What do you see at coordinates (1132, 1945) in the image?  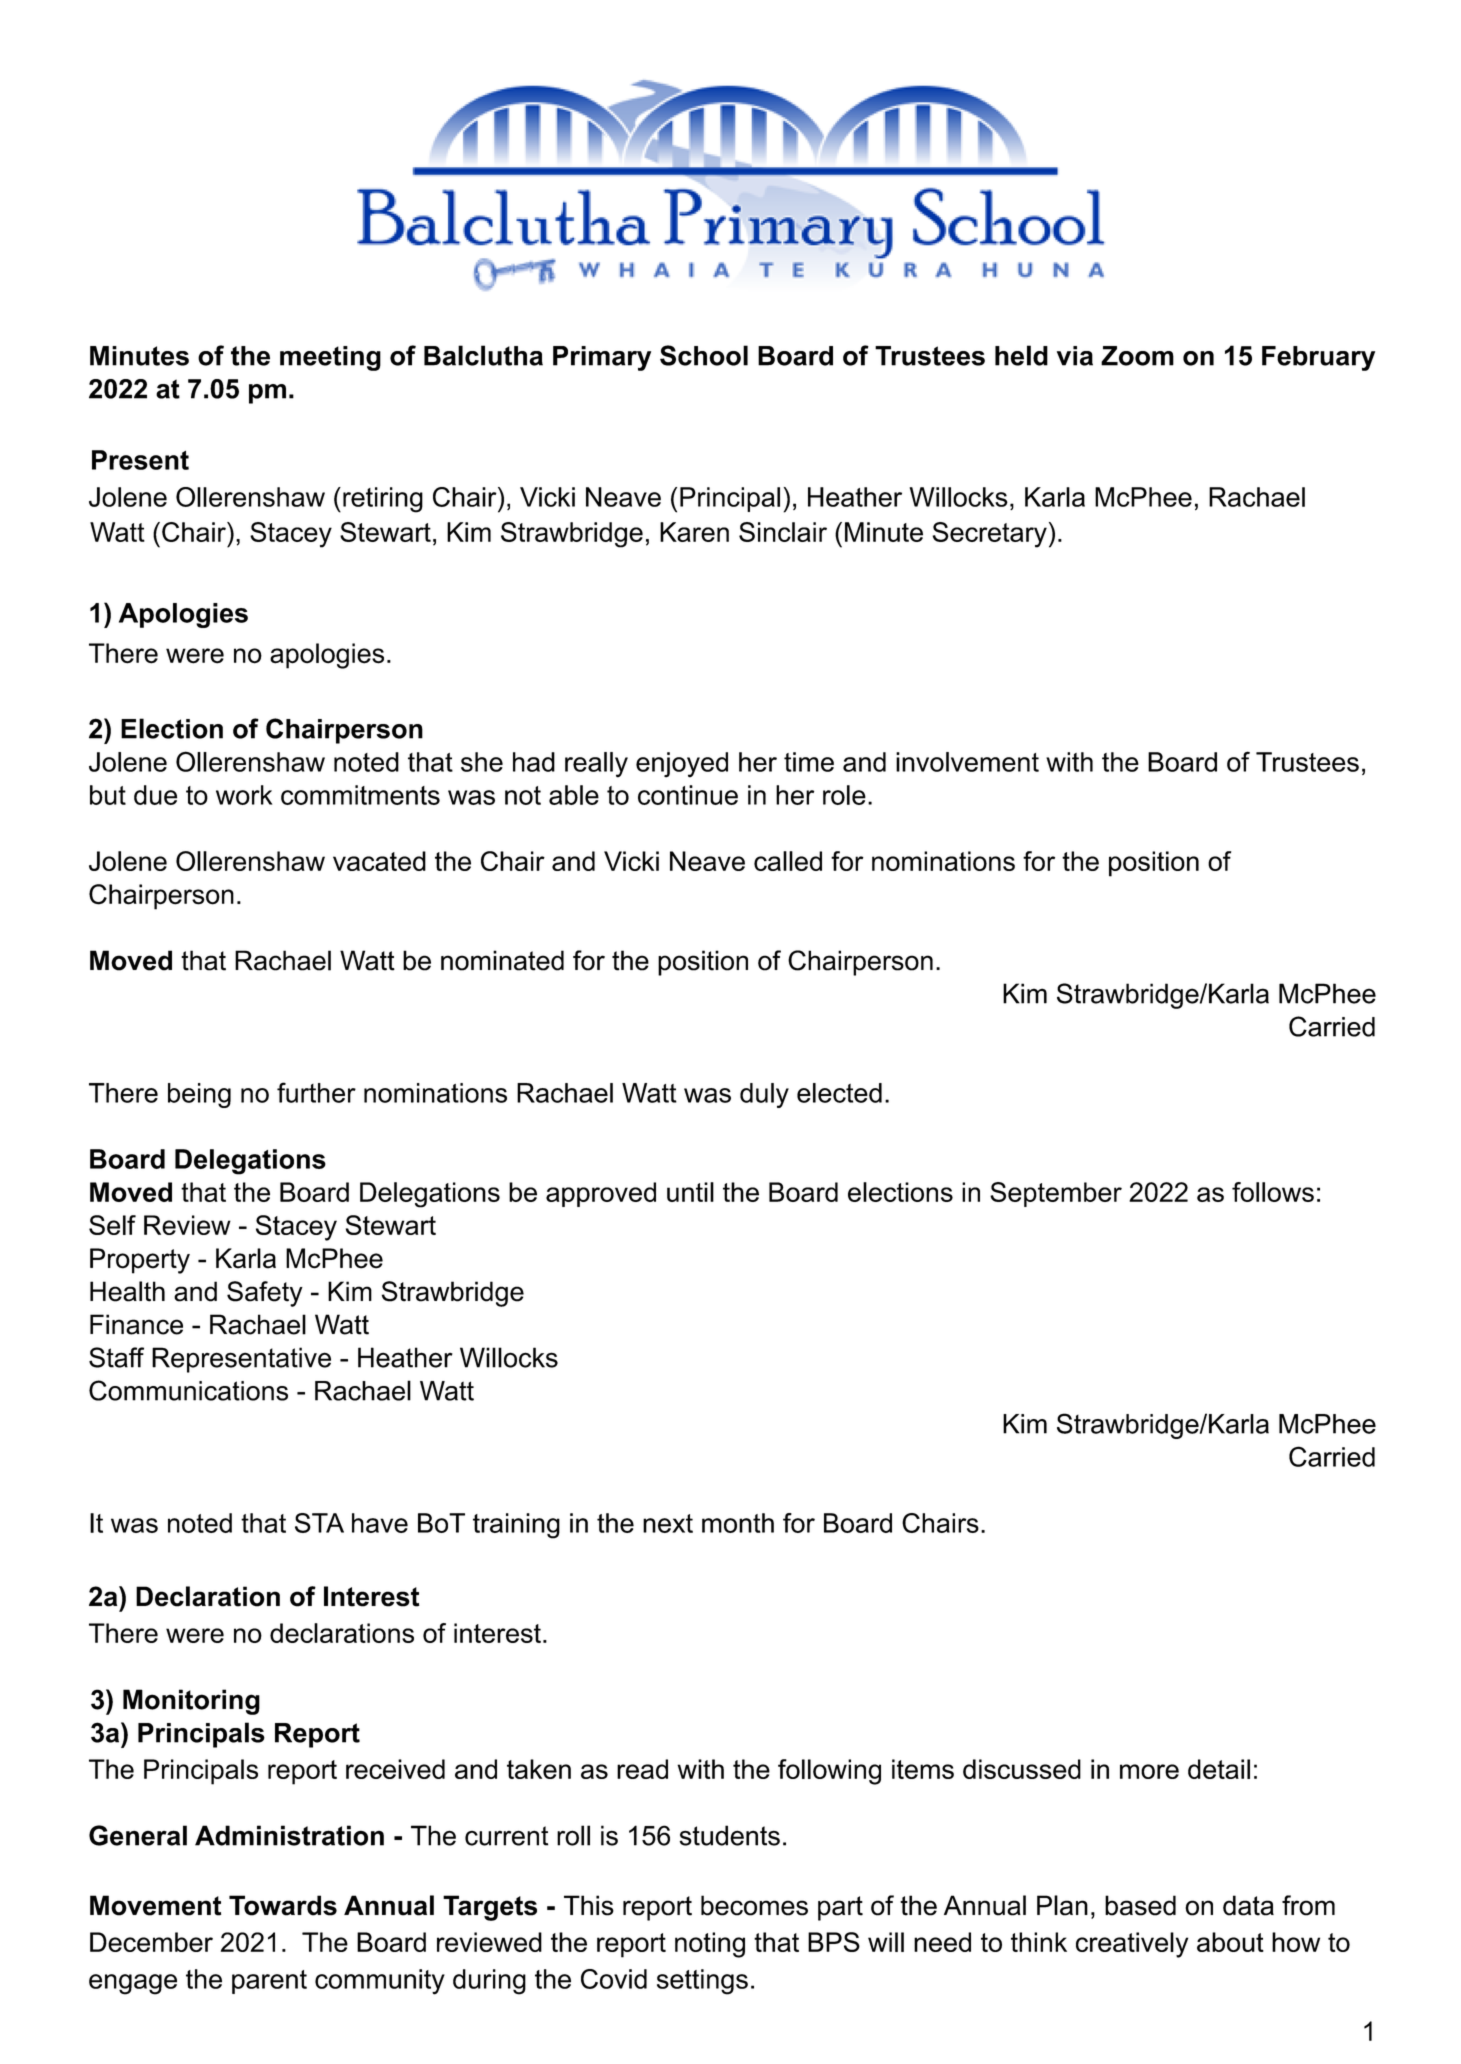 I see `creatively` at bounding box center [1132, 1945].
